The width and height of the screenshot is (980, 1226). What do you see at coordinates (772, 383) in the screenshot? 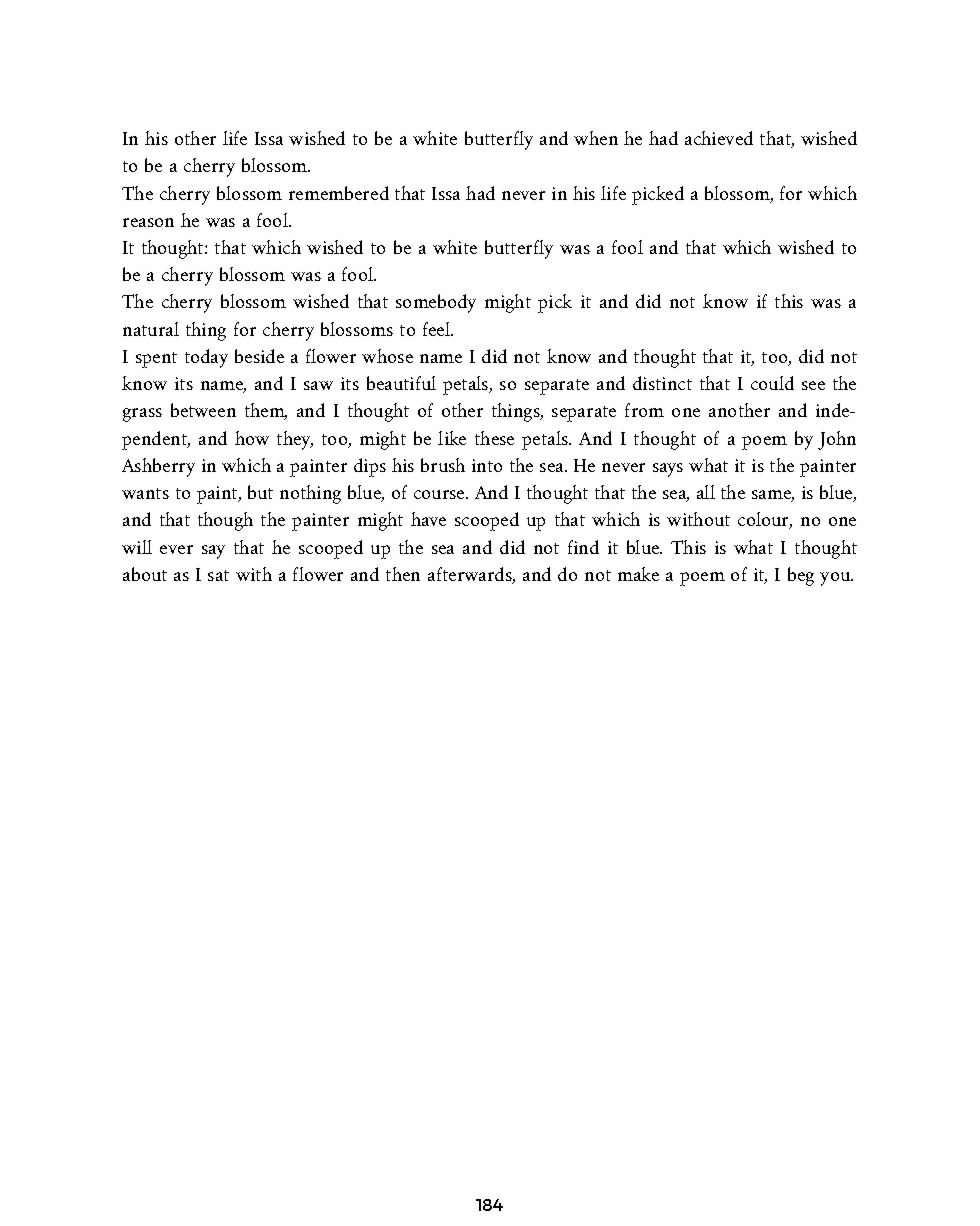
I see `could` at bounding box center [772, 383].
